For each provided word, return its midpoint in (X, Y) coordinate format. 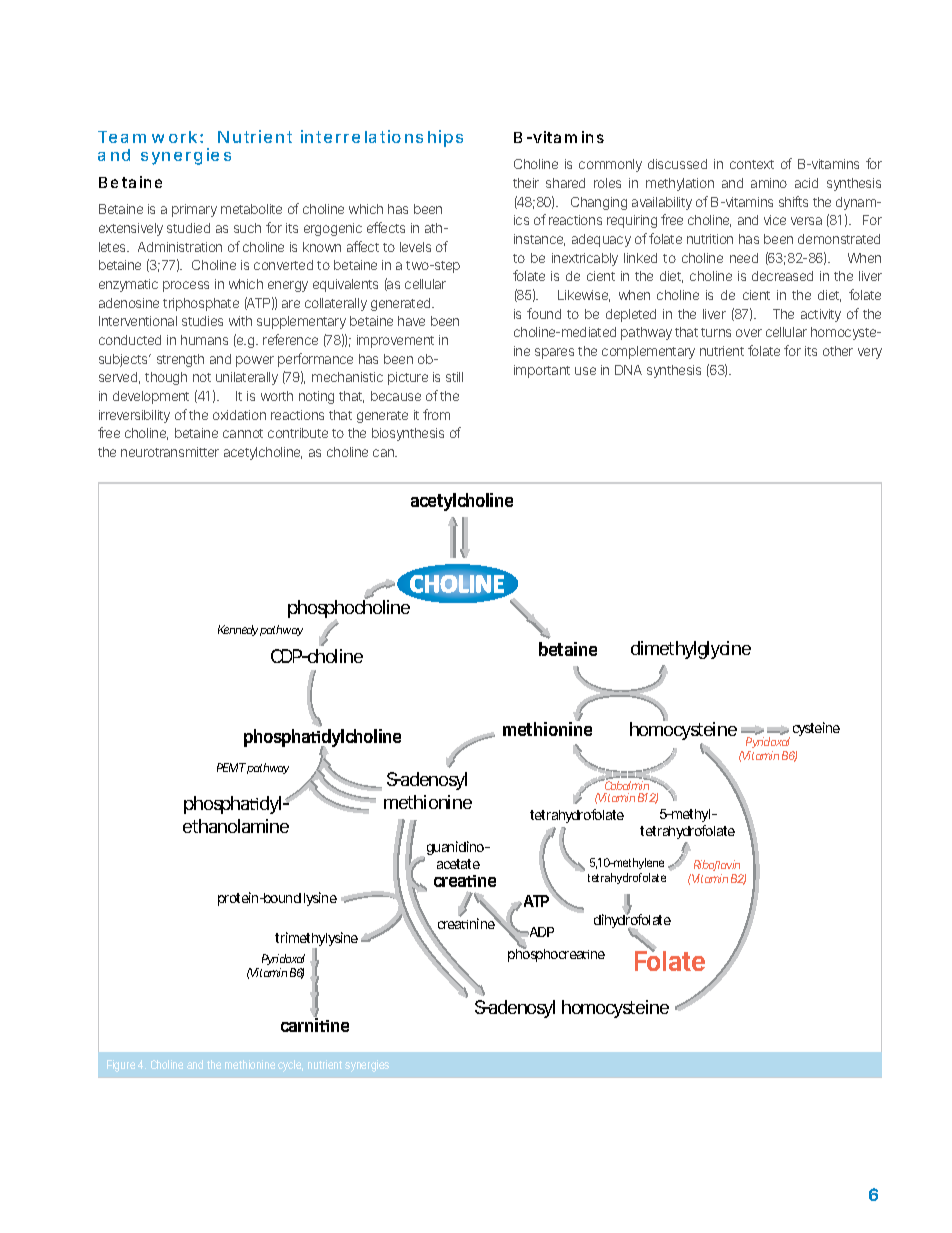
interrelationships (382, 138)
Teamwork (147, 137)
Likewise (584, 296)
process (186, 286)
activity (821, 315)
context (752, 164)
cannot (243, 433)
